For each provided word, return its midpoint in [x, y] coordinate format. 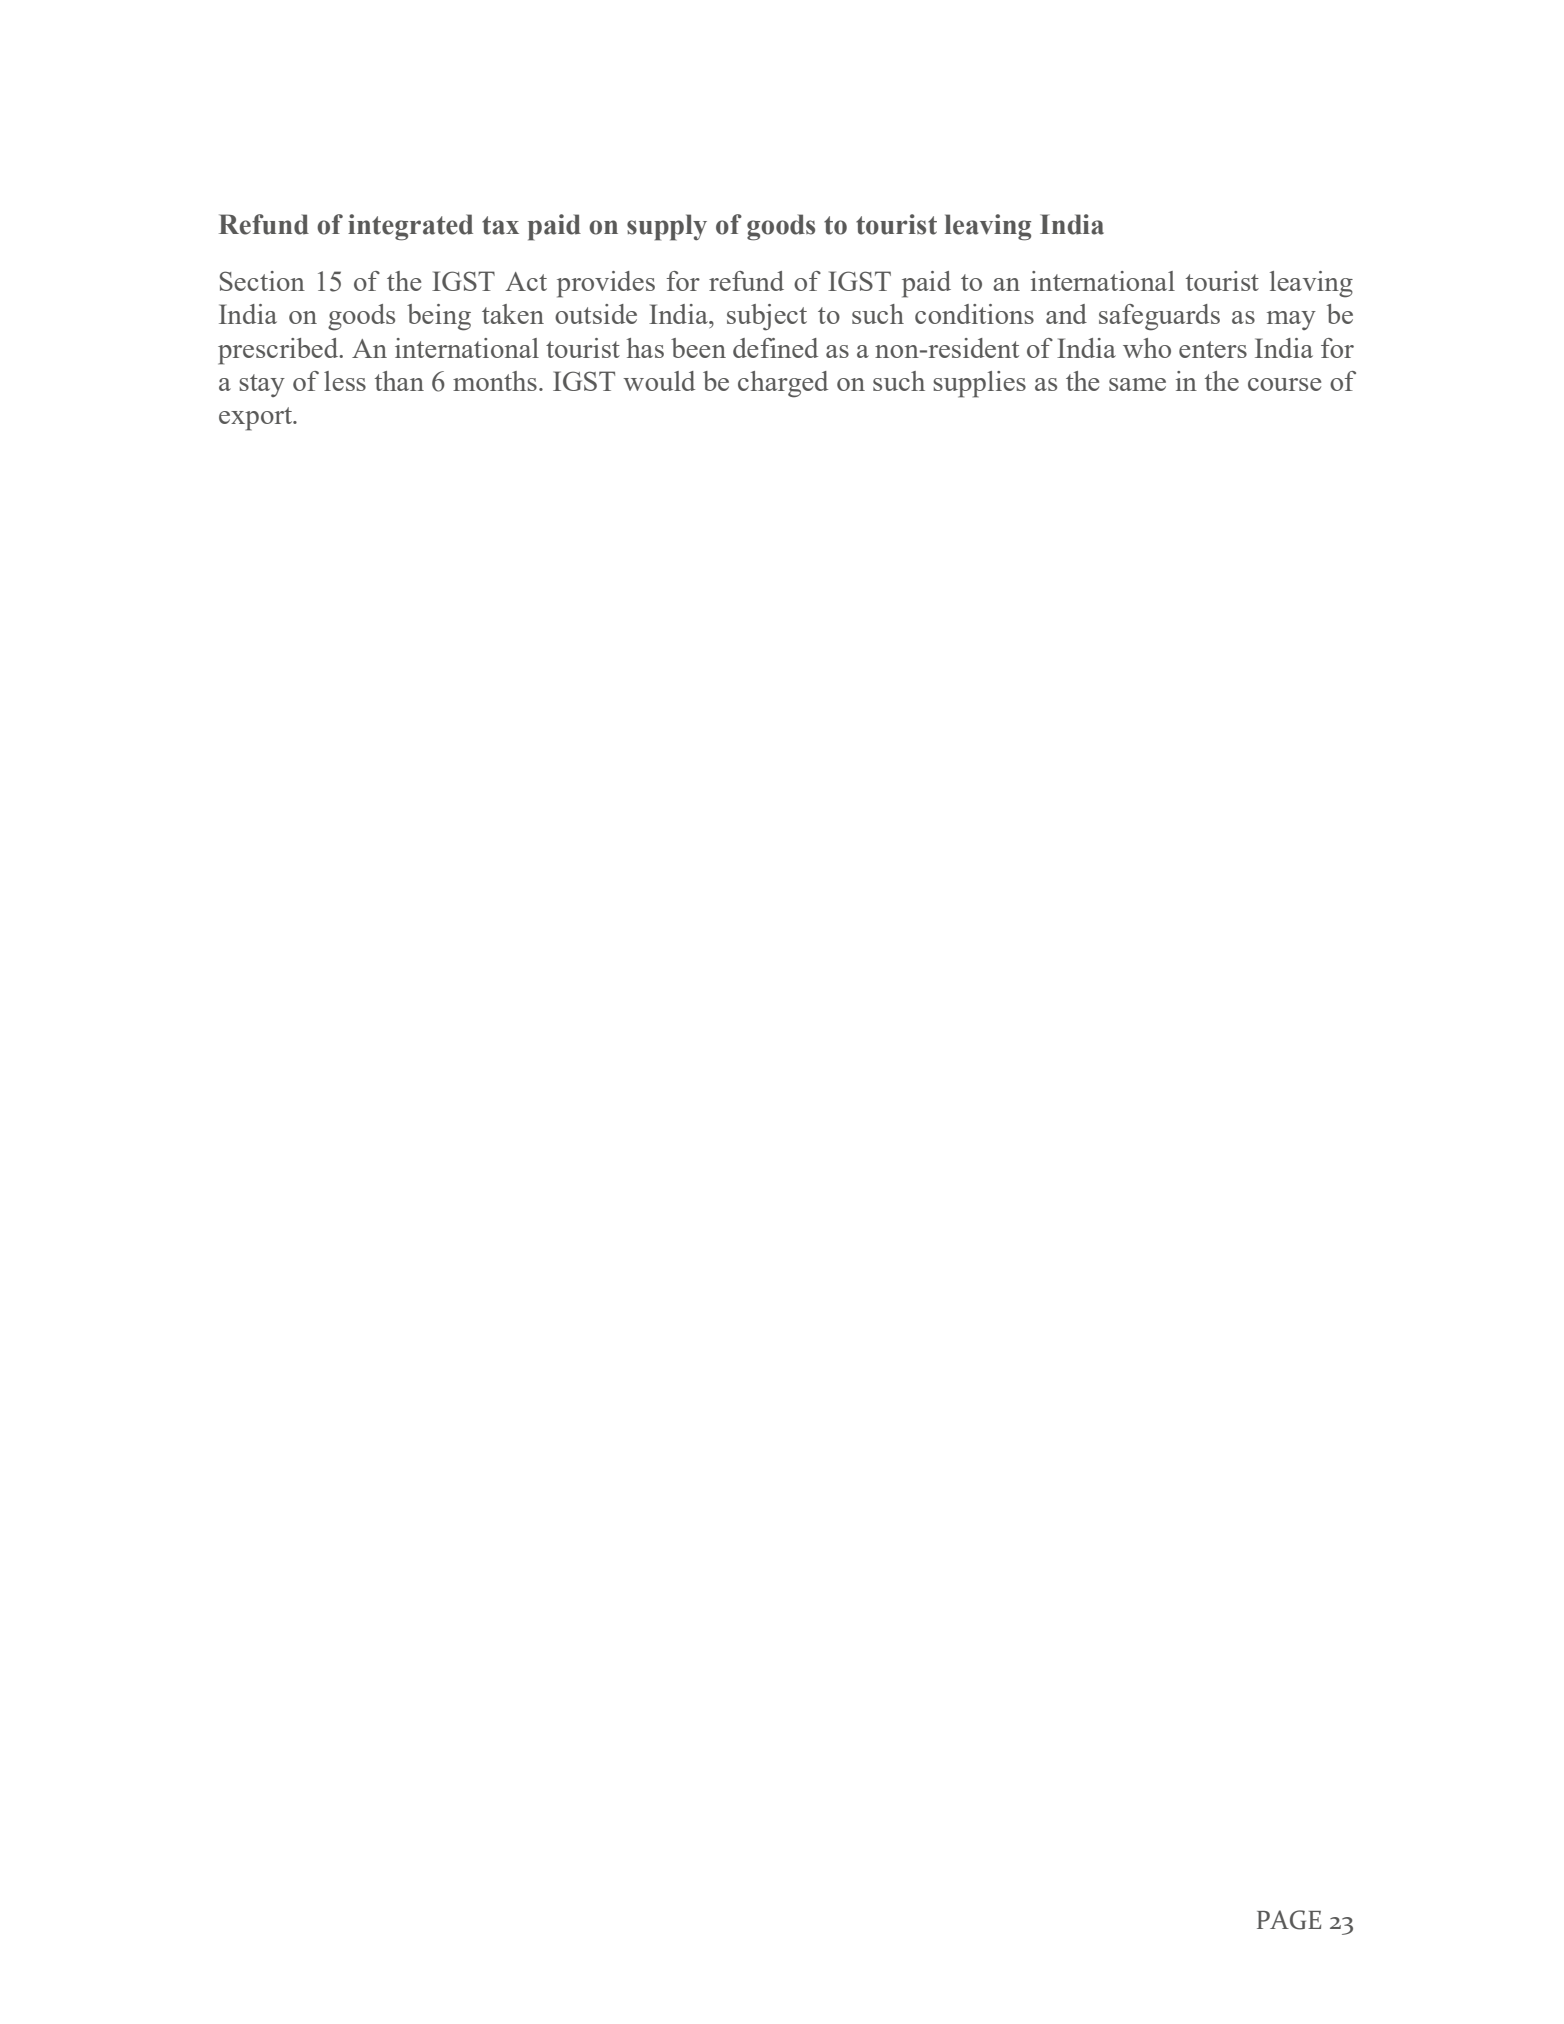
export [257, 419]
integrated [410, 227]
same [1137, 384]
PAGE [1289, 1920]
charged [783, 384]
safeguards [1159, 317]
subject [767, 317]
